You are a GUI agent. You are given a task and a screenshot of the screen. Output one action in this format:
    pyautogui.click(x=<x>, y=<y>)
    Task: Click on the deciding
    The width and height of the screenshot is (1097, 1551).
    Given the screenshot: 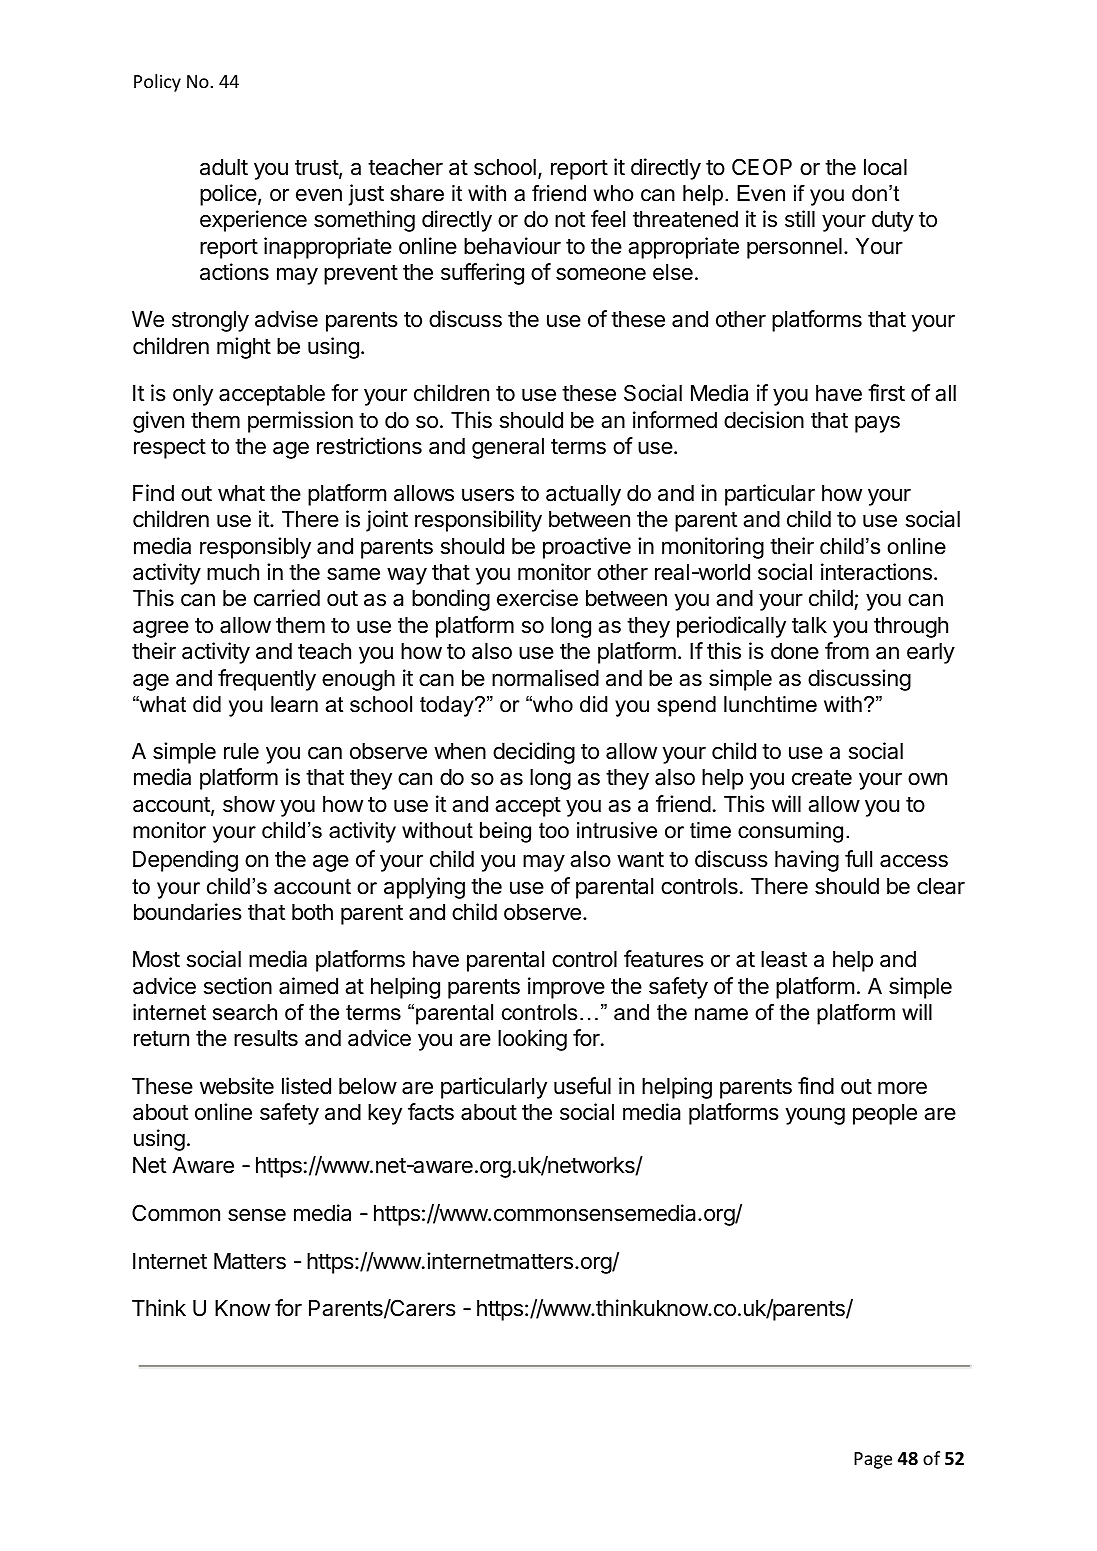 What is the action you would take?
    pyautogui.click(x=534, y=753)
